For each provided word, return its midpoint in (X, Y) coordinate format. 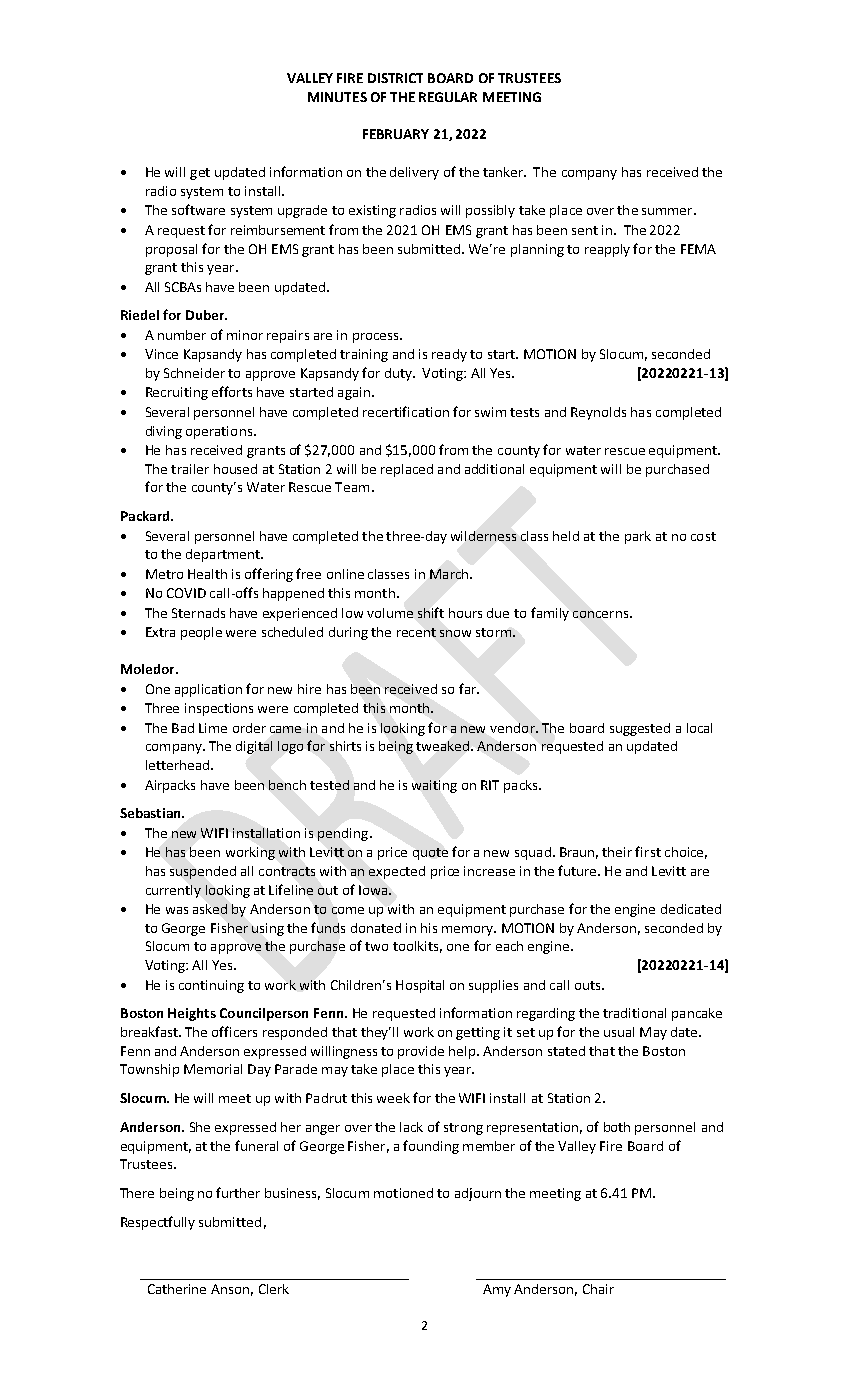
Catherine (177, 1289)
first (648, 851)
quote (430, 854)
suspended (203, 872)
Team (352, 487)
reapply (607, 250)
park (638, 537)
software (198, 209)
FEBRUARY (396, 134)
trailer (190, 469)
